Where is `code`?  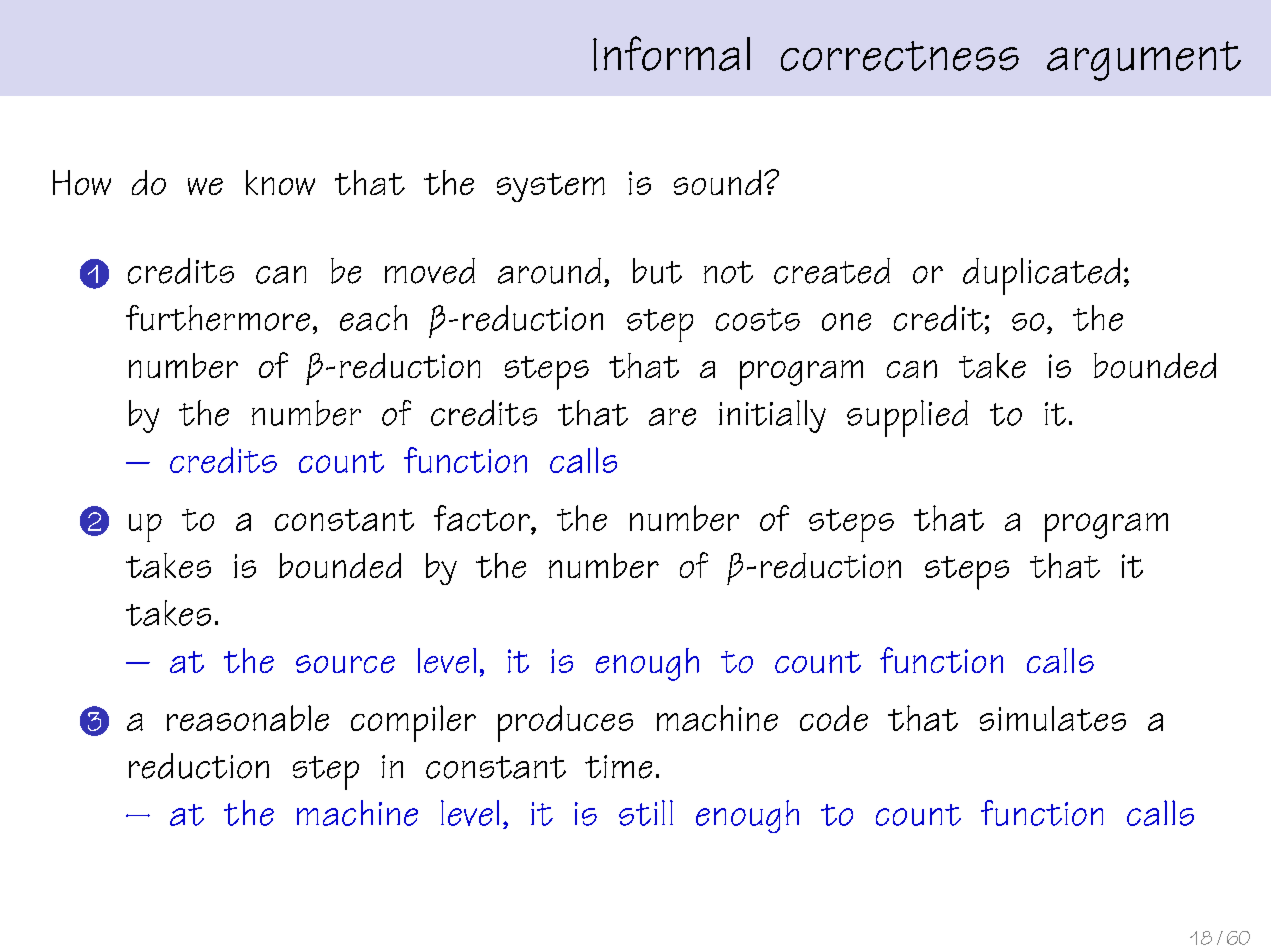
code is located at coordinates (834, 718).
